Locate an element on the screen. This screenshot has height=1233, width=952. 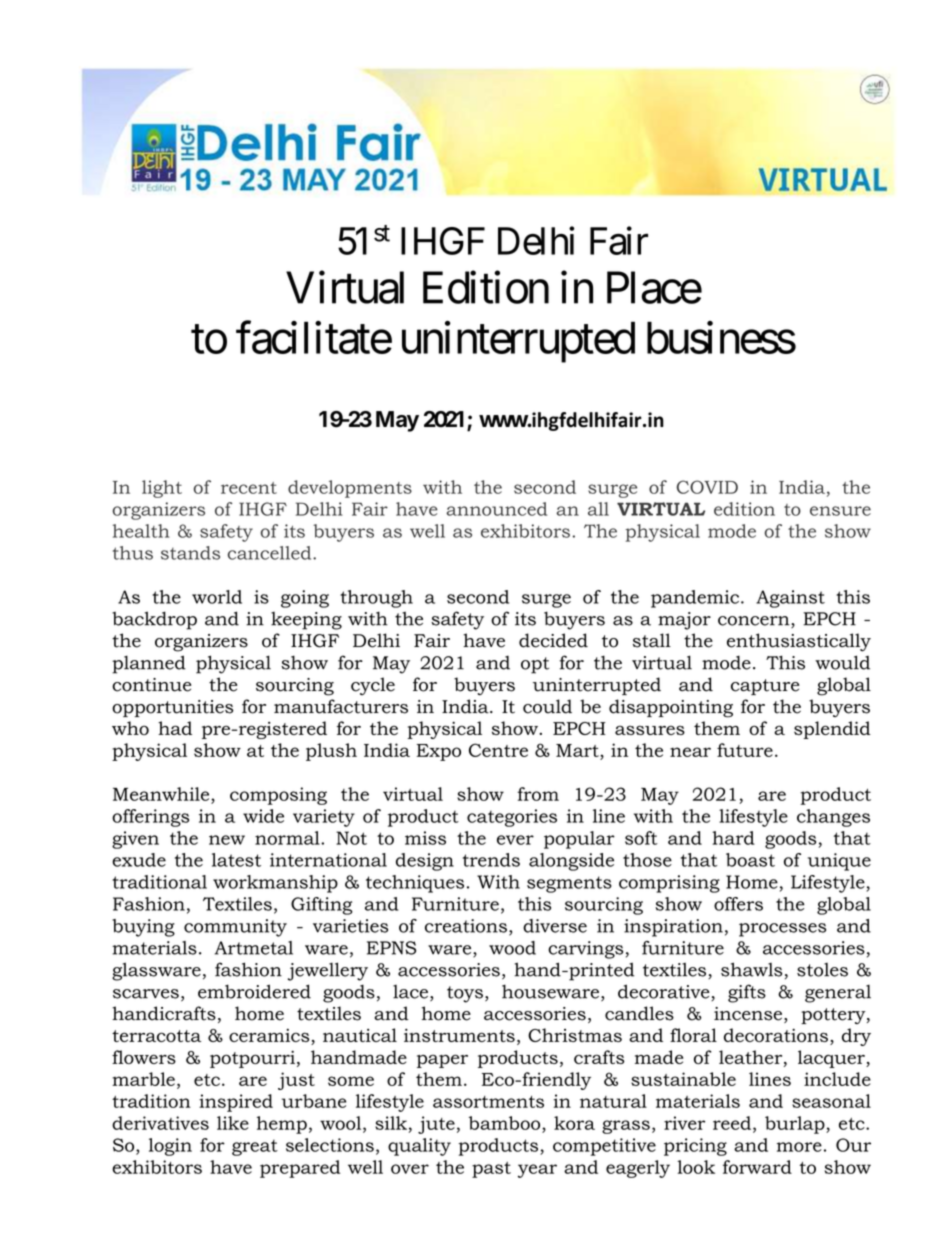
planned is located at coordinates (149, 664).
